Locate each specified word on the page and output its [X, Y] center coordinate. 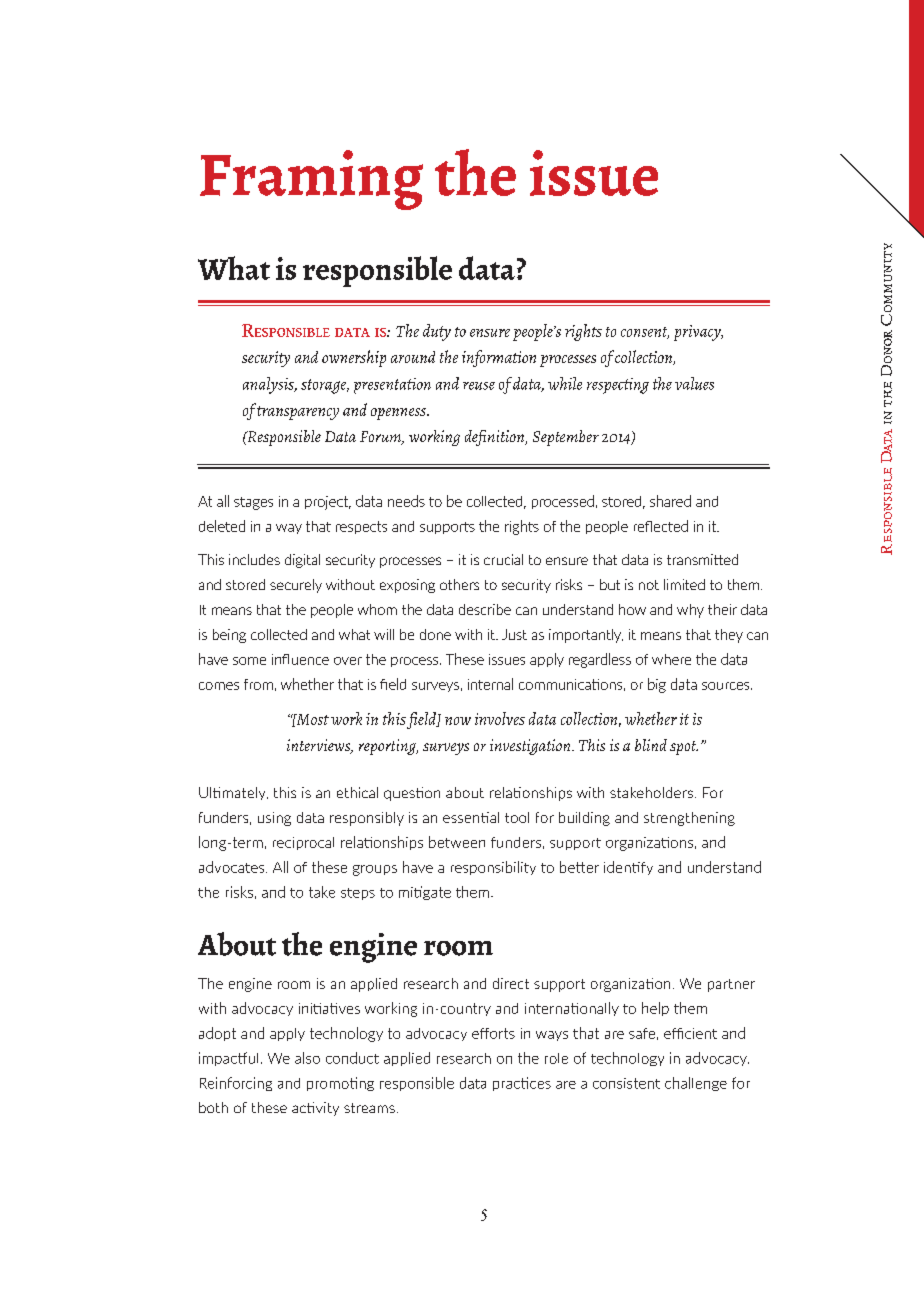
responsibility [493, 868]
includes [254, 559]
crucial [503, 559]
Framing [311, 180]
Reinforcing [236, 1084]
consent [645, 333]
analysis [269, 385]
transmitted [702, 559]
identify [628, 868]
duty [437, 332]
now [458, 721]
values [694, 383]
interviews [320, 746]
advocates [233, 867]
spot [684, 748]
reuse [479, 386]
